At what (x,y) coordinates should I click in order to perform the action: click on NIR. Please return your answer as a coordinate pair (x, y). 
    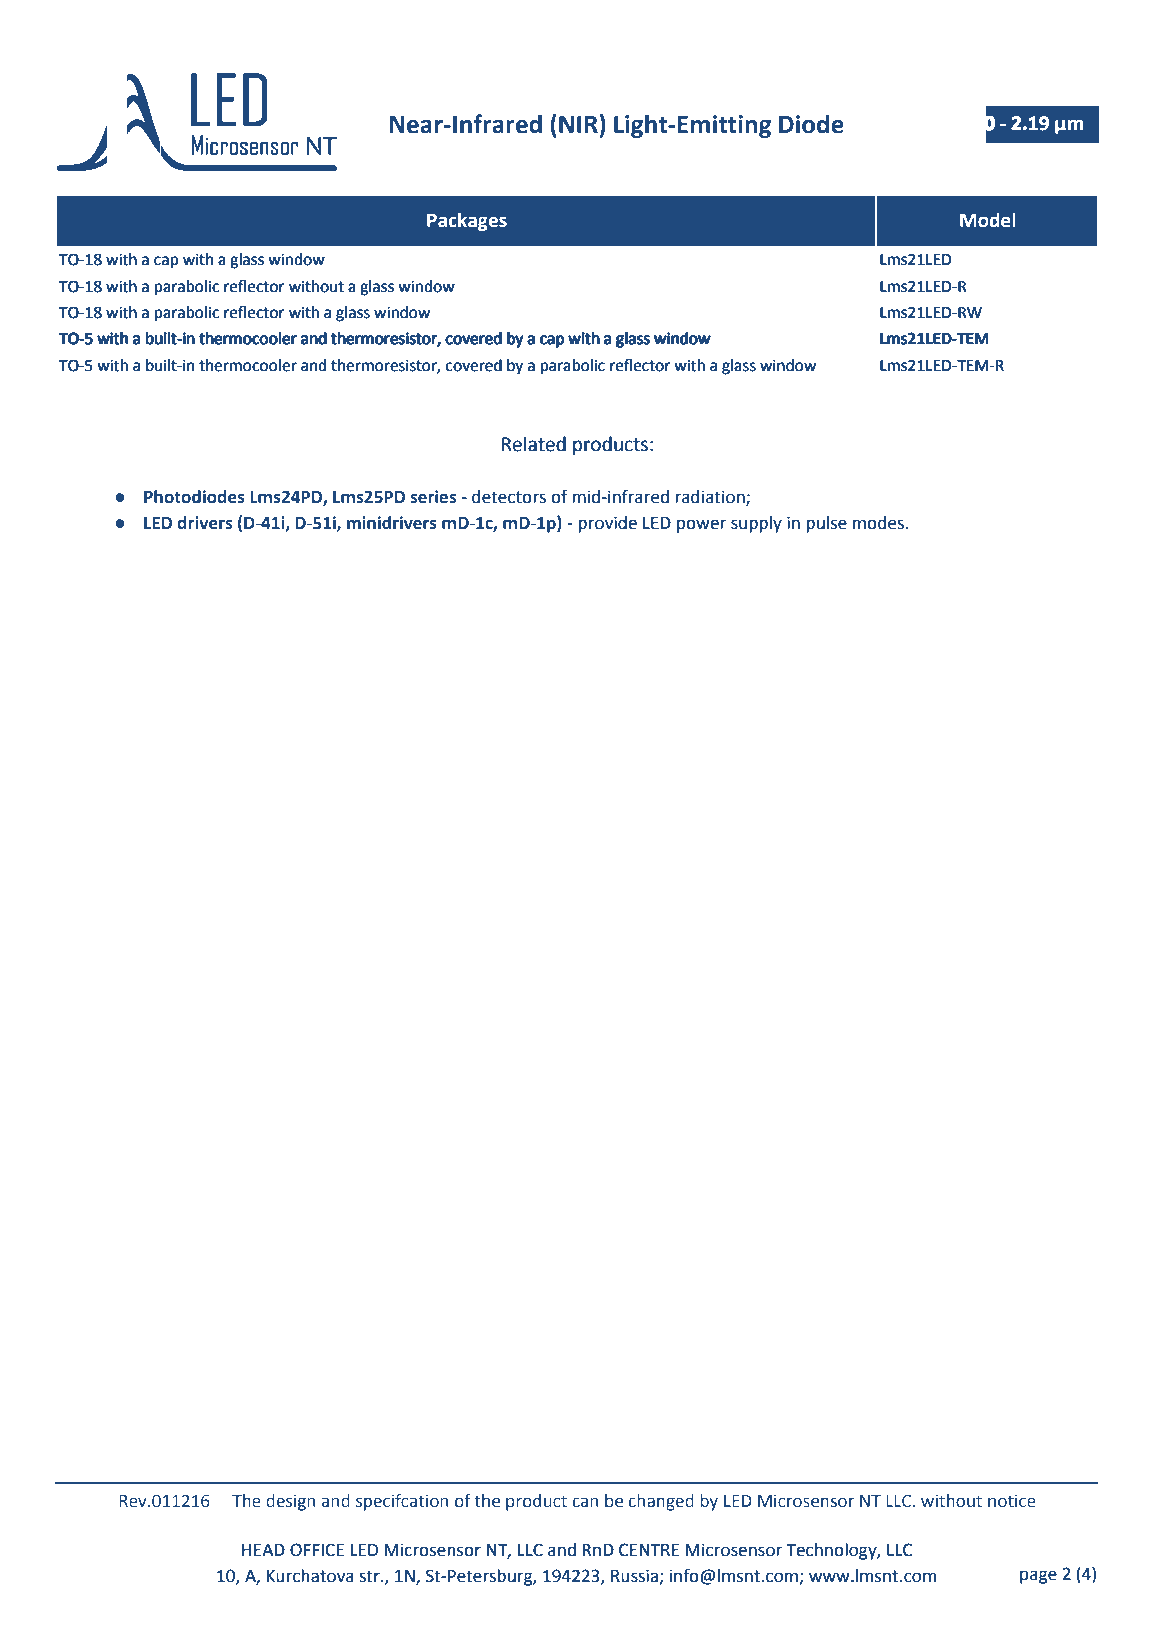
    Looking at the image, I should click on (579, 123).
